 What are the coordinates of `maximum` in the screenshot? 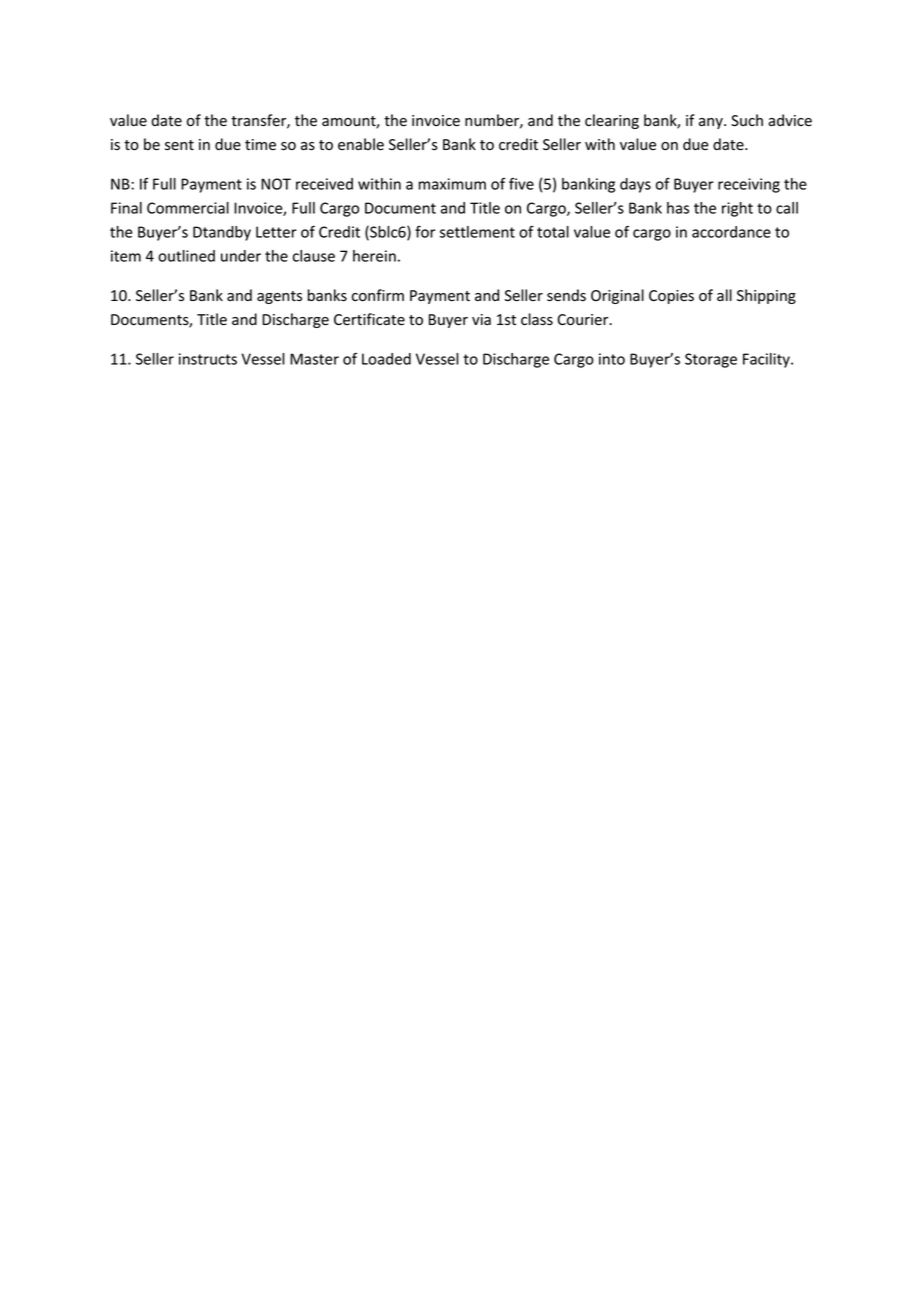 It's located at (452, 184).
